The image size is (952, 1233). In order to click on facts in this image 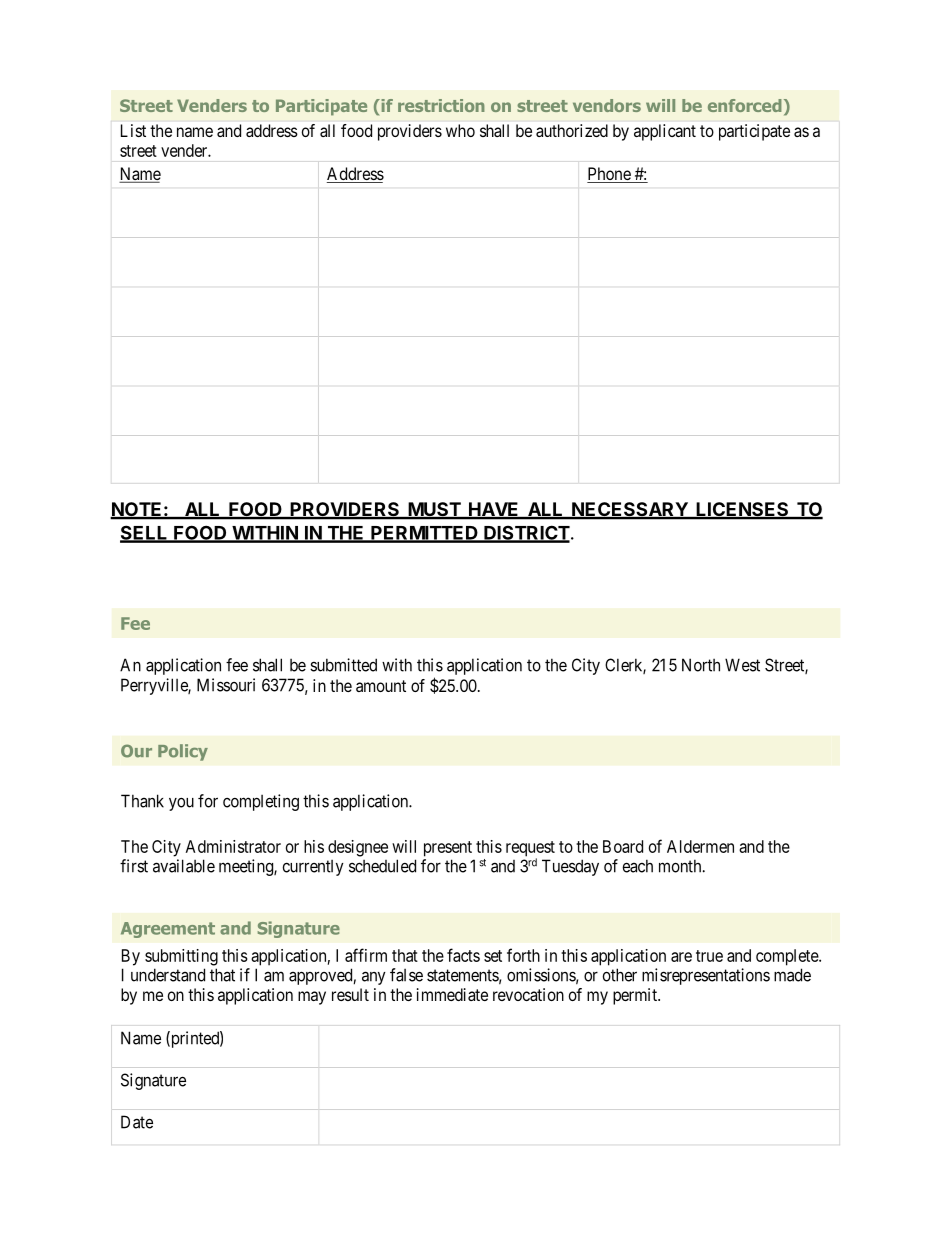, I will do `click(463, 955)`.
